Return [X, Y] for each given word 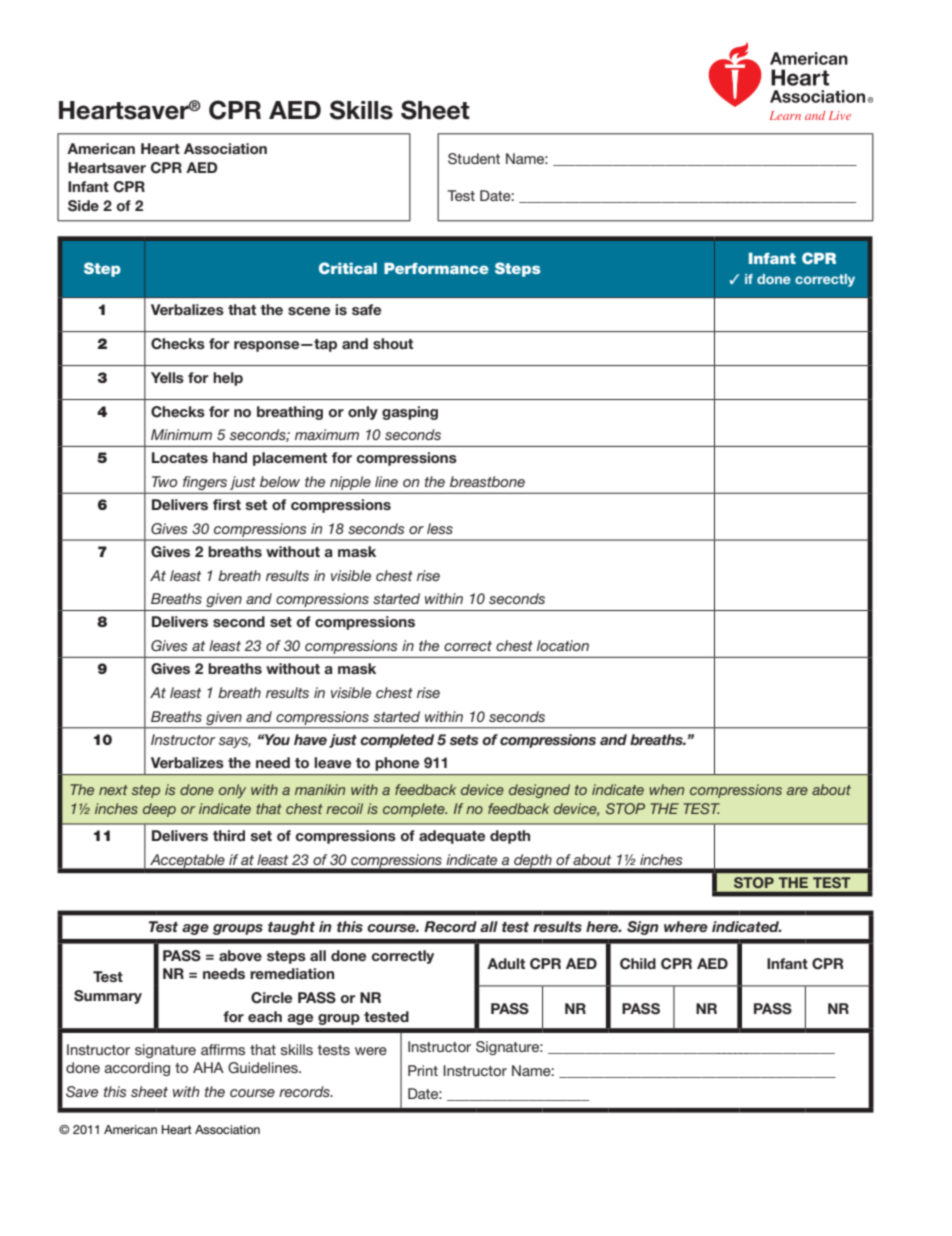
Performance [436, 268]
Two [164, 481]
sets [464, 740]
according [137, 1069]
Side [83, 206]
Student [474, 159]
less [440, 528]
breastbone [487, 481]
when [666, 789]
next [113, 790]
